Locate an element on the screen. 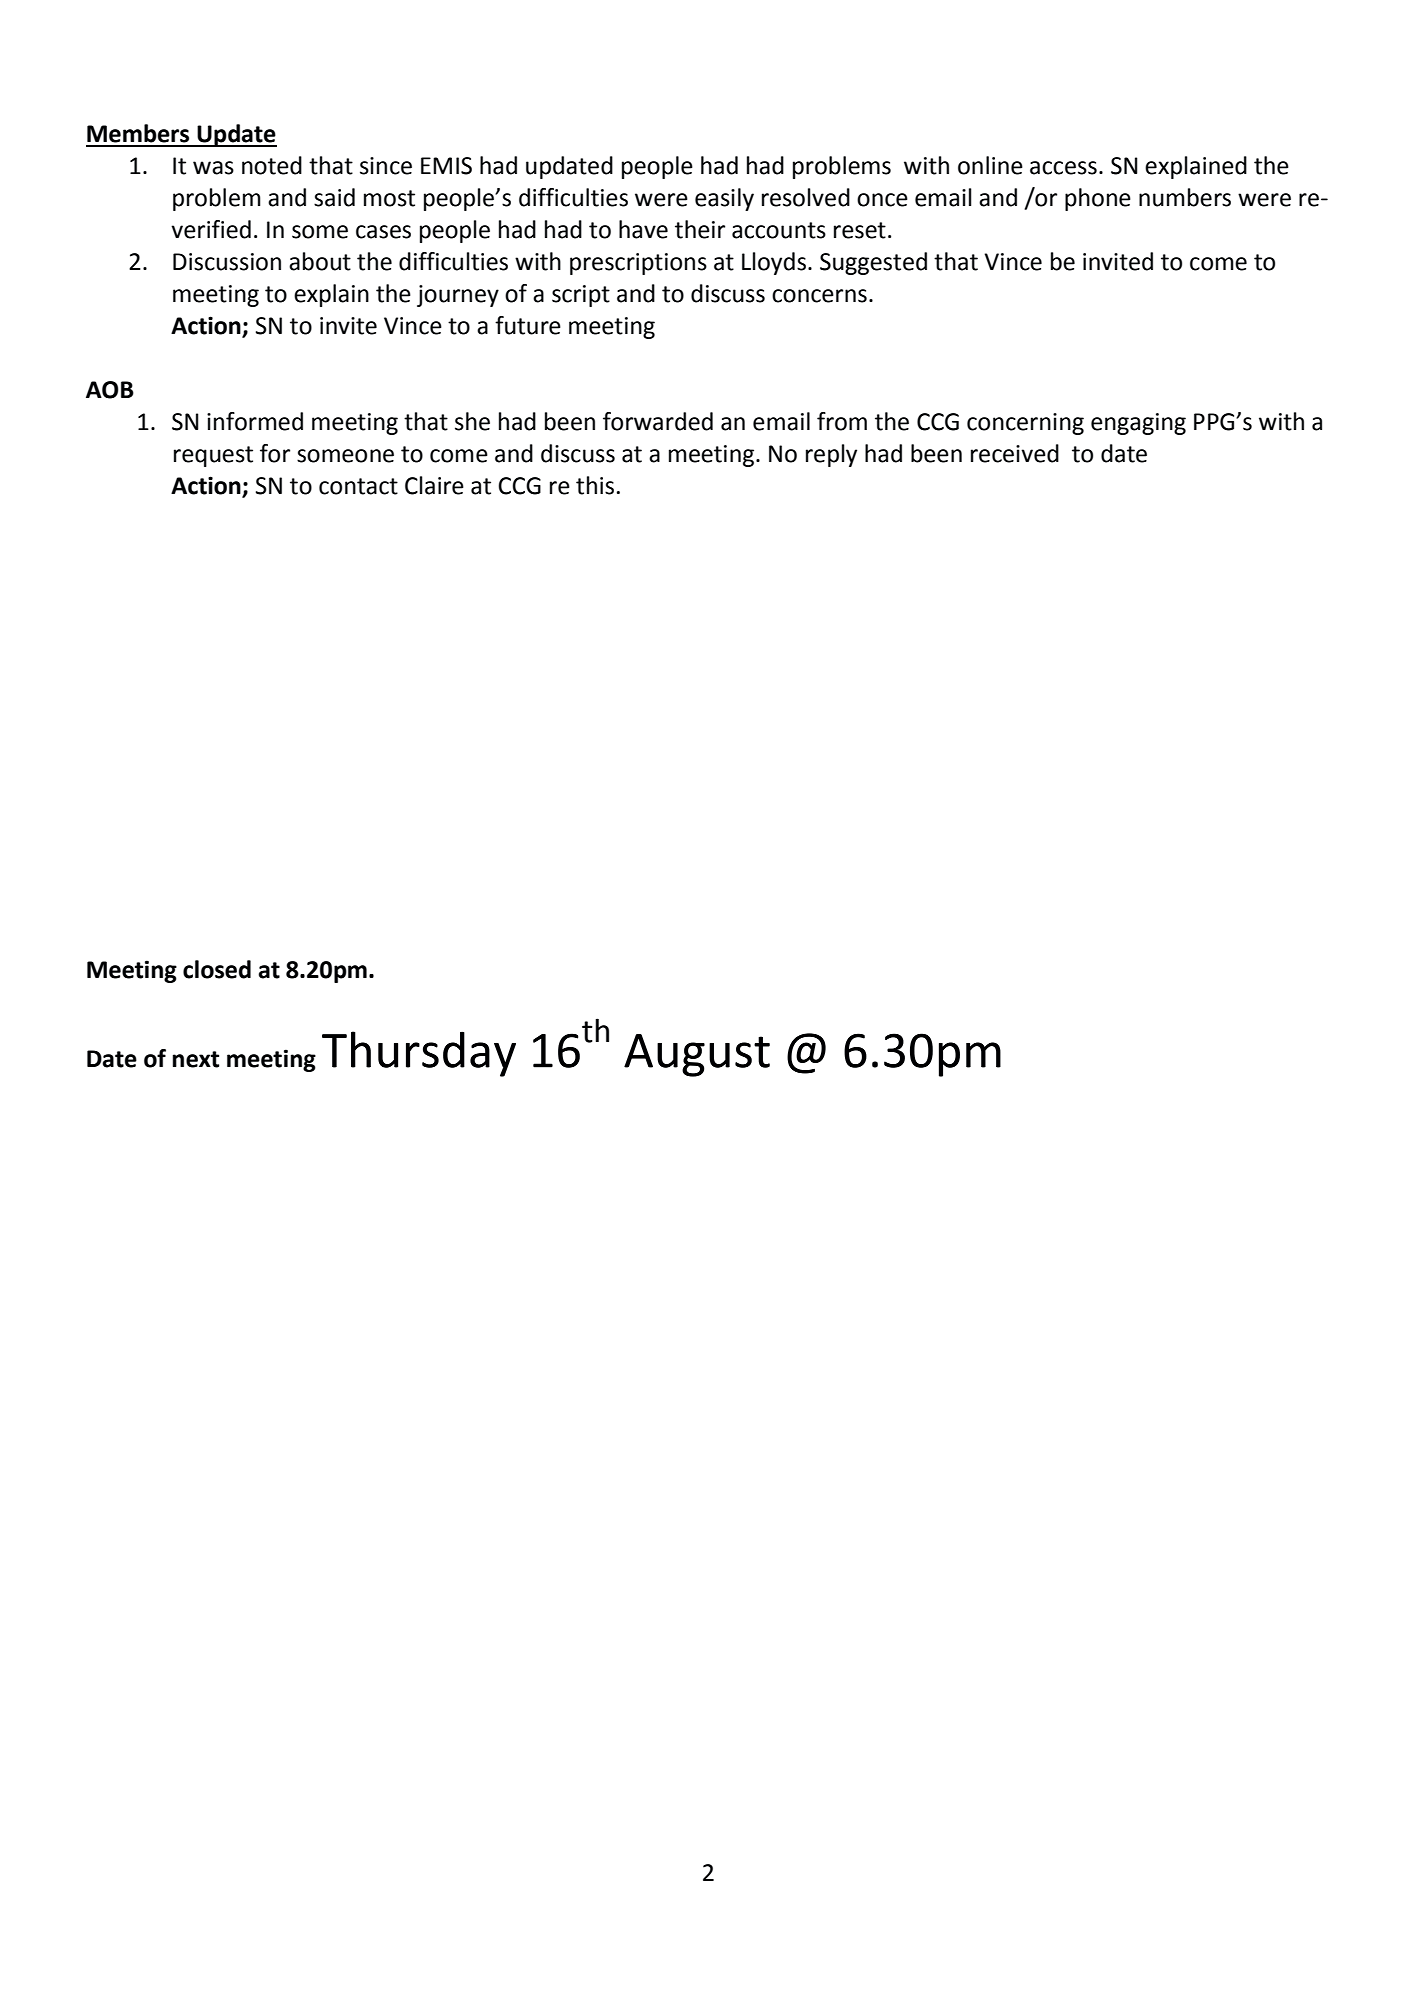 This screenshot has height=2004, width=1417. August is located at coordinates (697, 1055).
